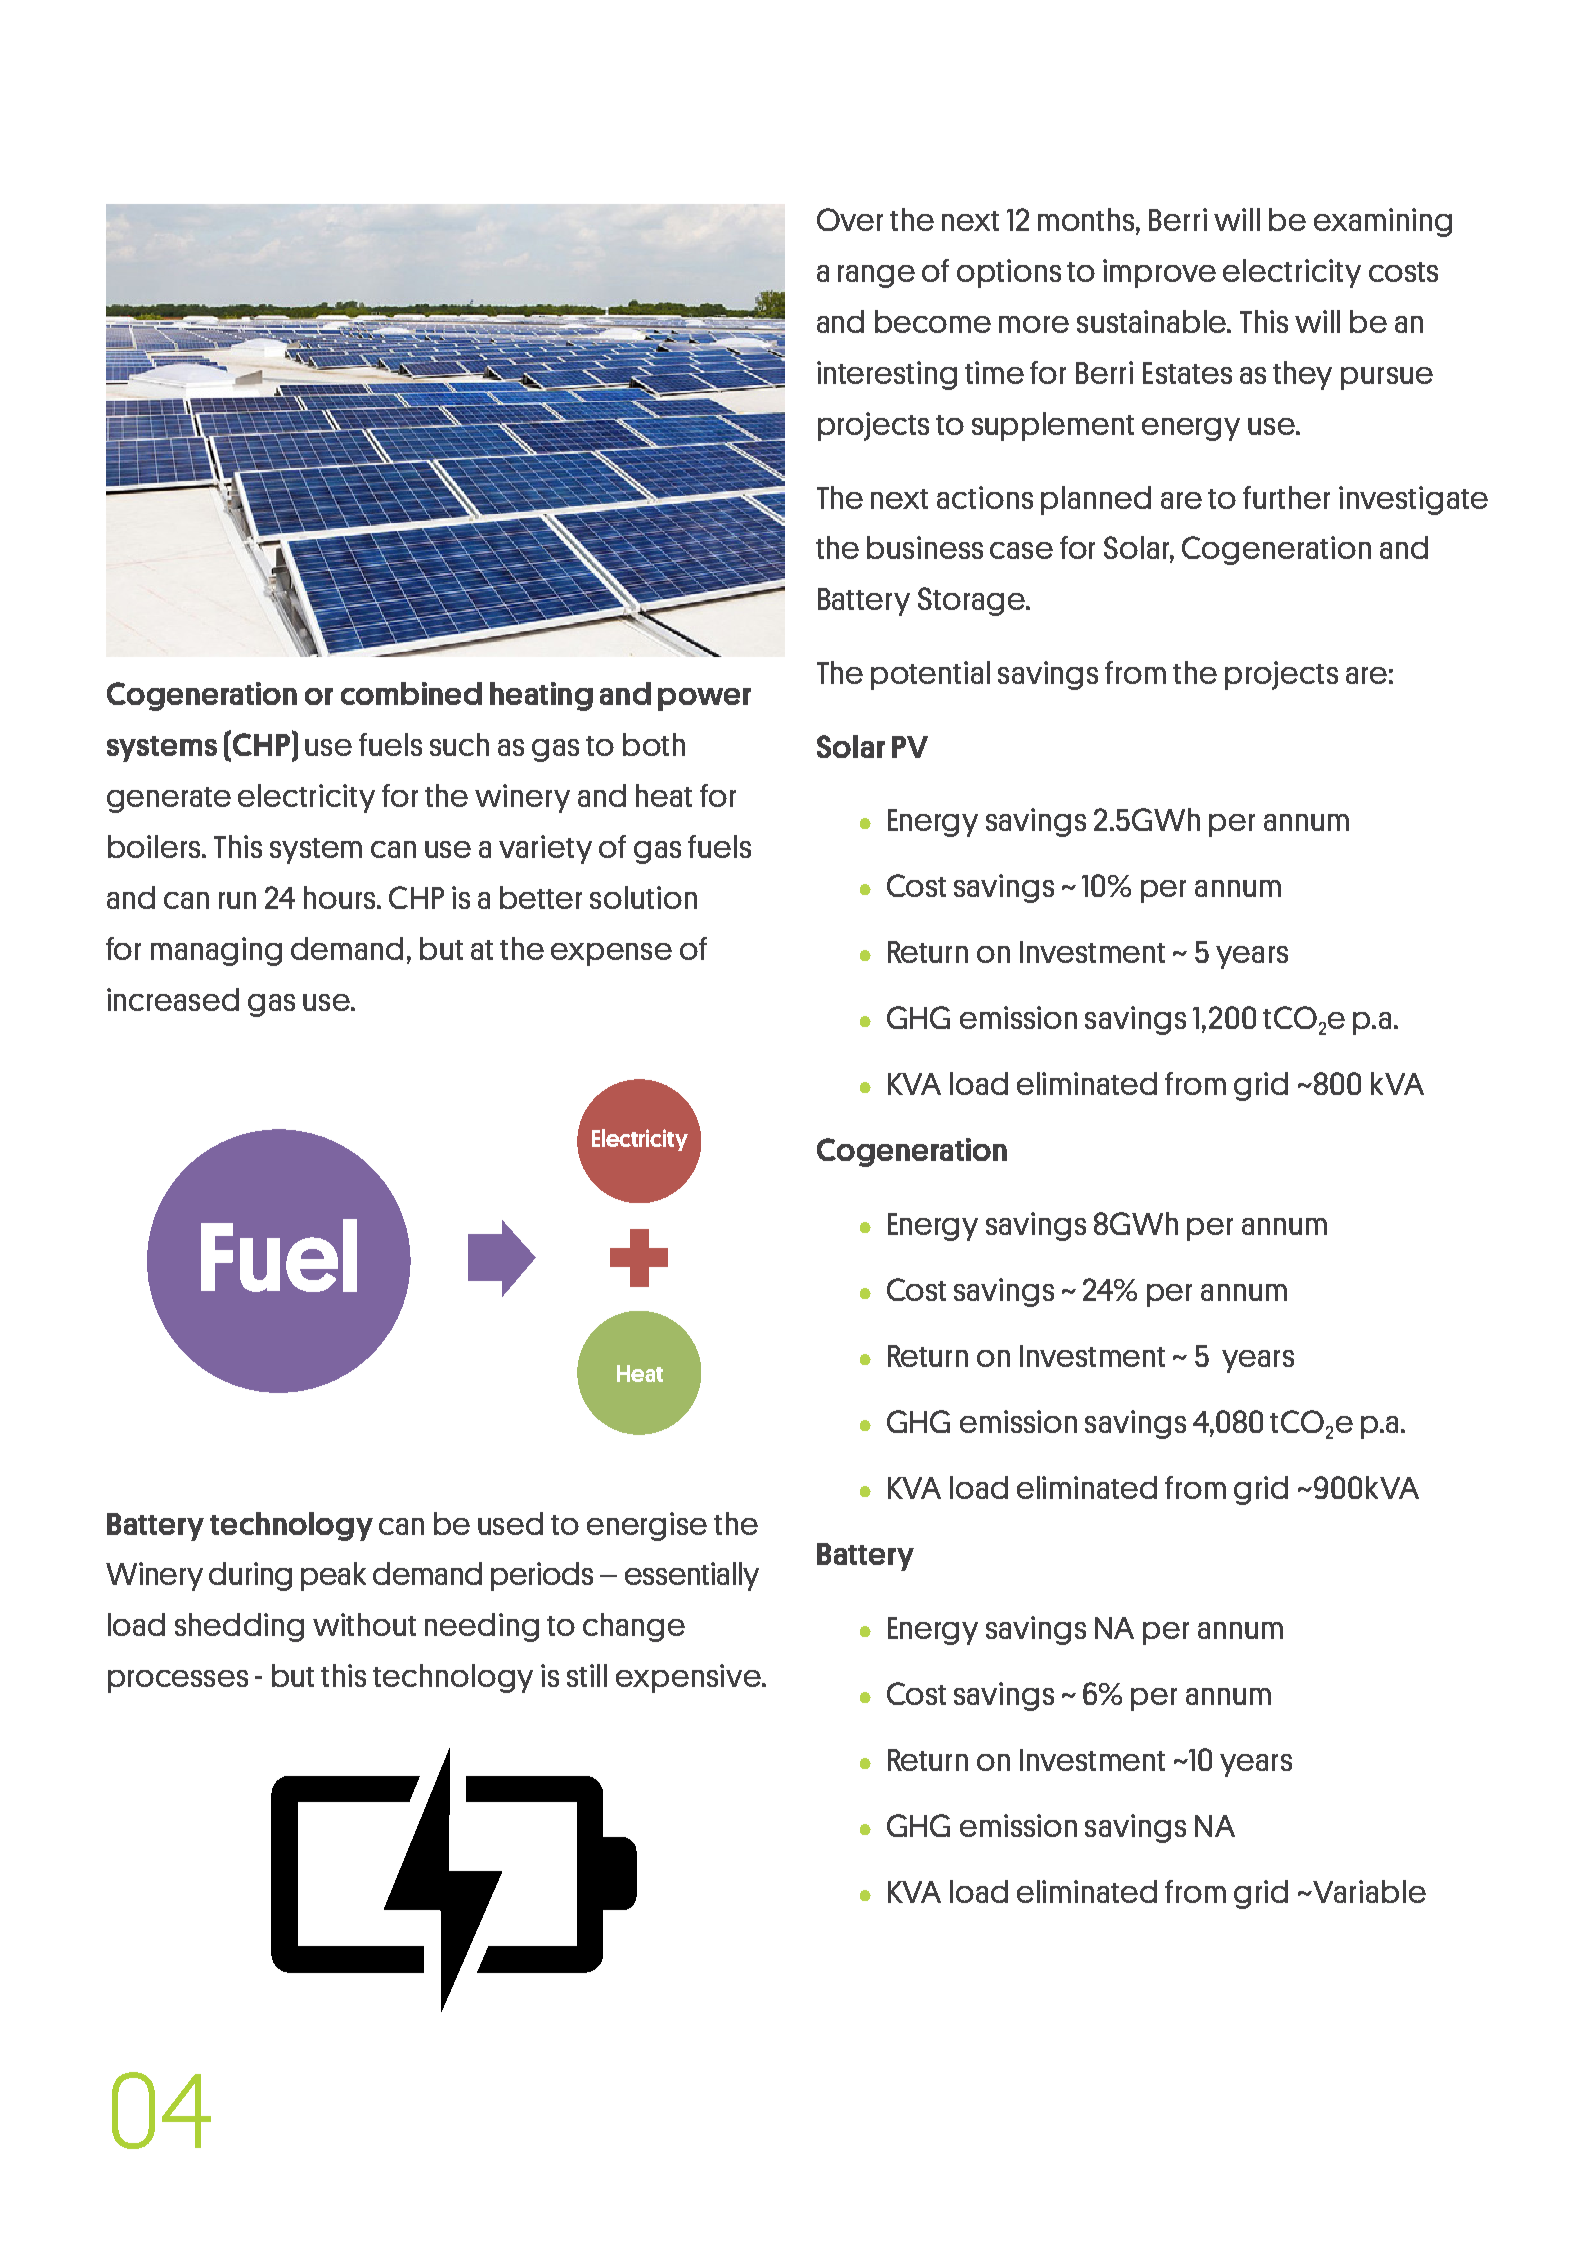  Describe the element at coordinates (333, 1576) in the image. I see `peak` at that location.
